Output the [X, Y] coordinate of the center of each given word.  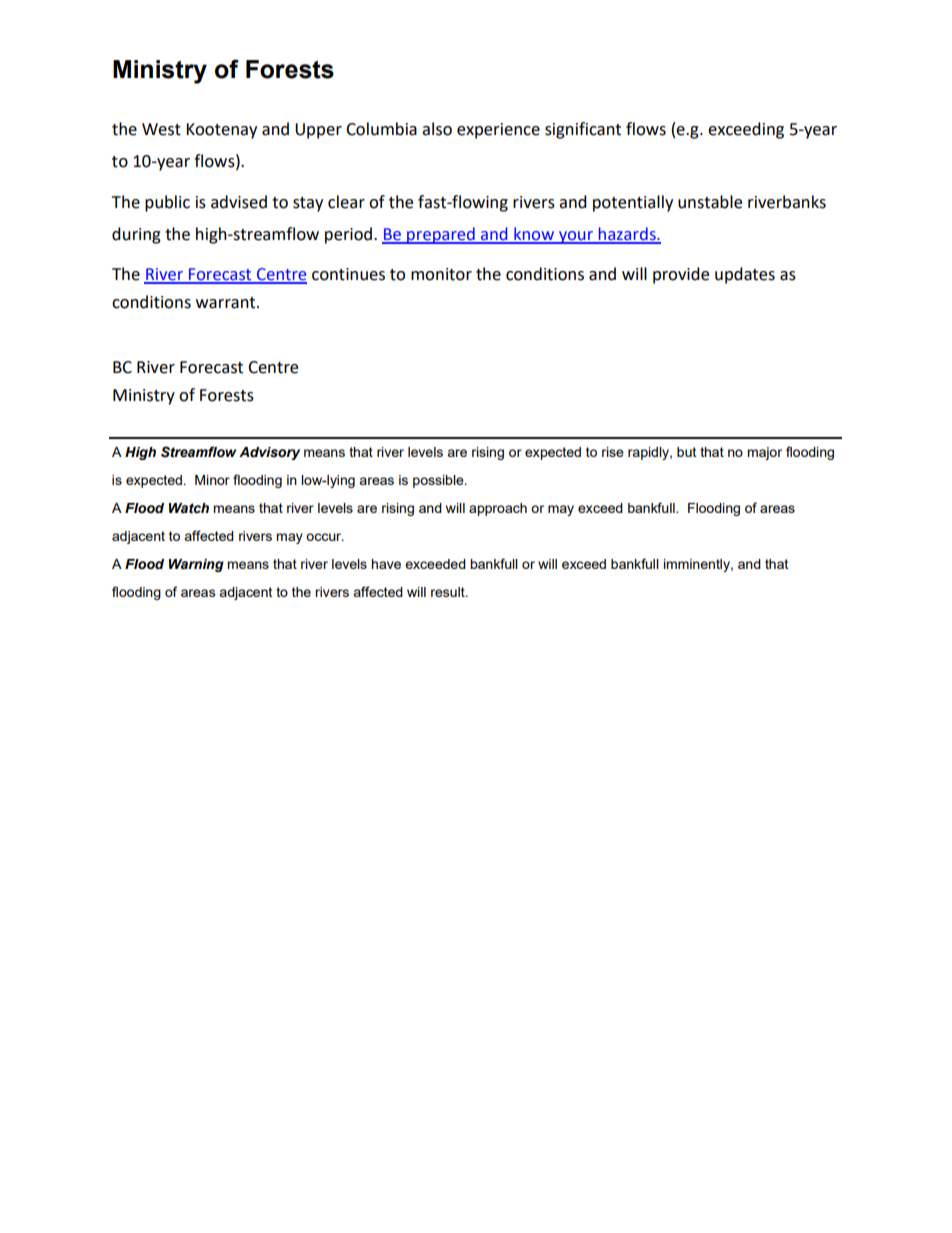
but [686, 452]
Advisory [269, 453]
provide [681, 275]
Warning [196, 565]
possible [439, 481]
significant [583, 130]
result [449, 592]
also [437, 129]
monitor [441, 274]
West [161, 129]
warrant [227, 303]
